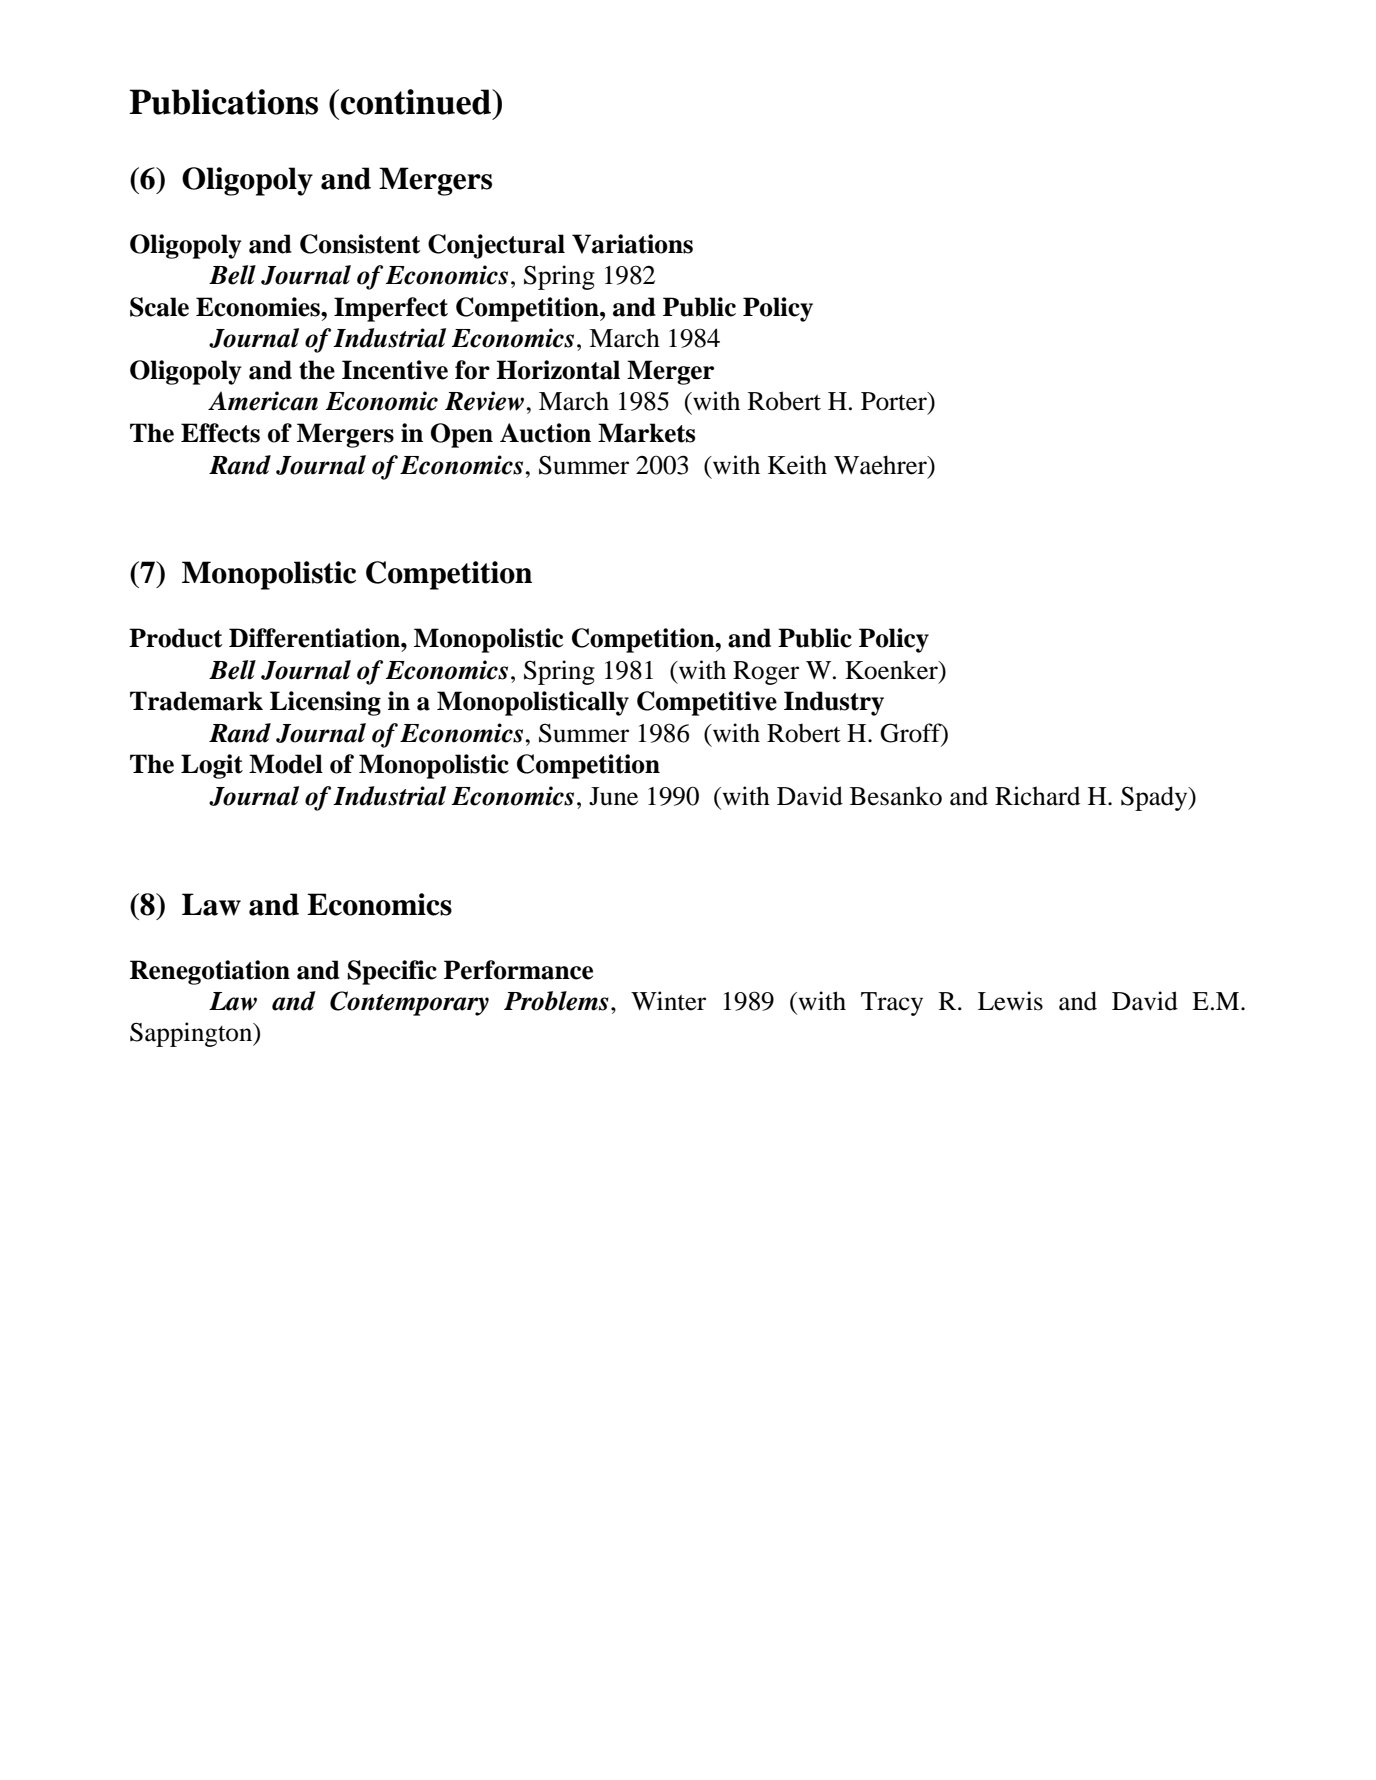 This image has width=1376, height=1780. What do you see at coordinates (632, 244) in the image?
I see `Variations` at bounding box center [632, 244].
